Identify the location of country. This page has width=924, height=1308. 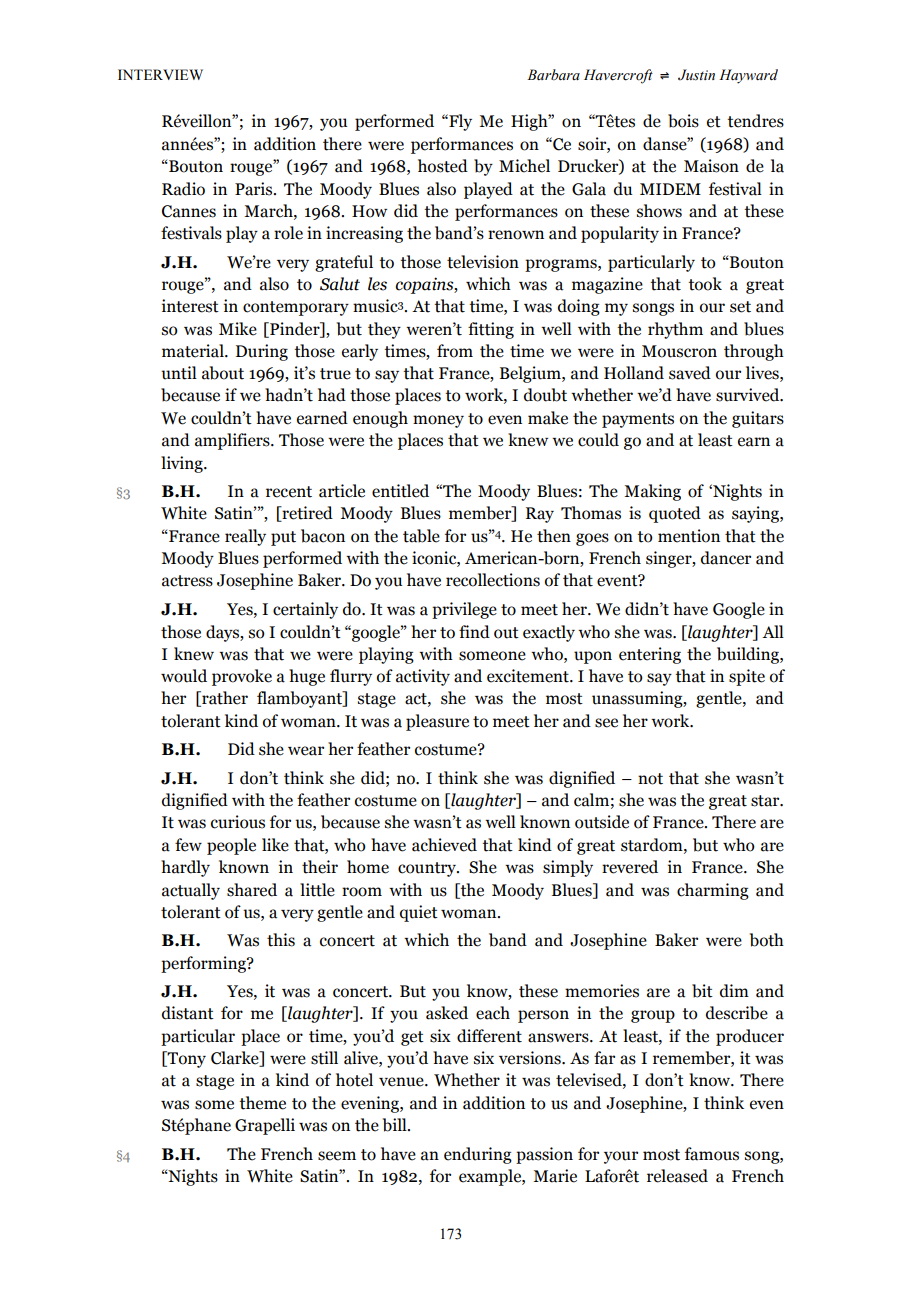
(428, 869).
